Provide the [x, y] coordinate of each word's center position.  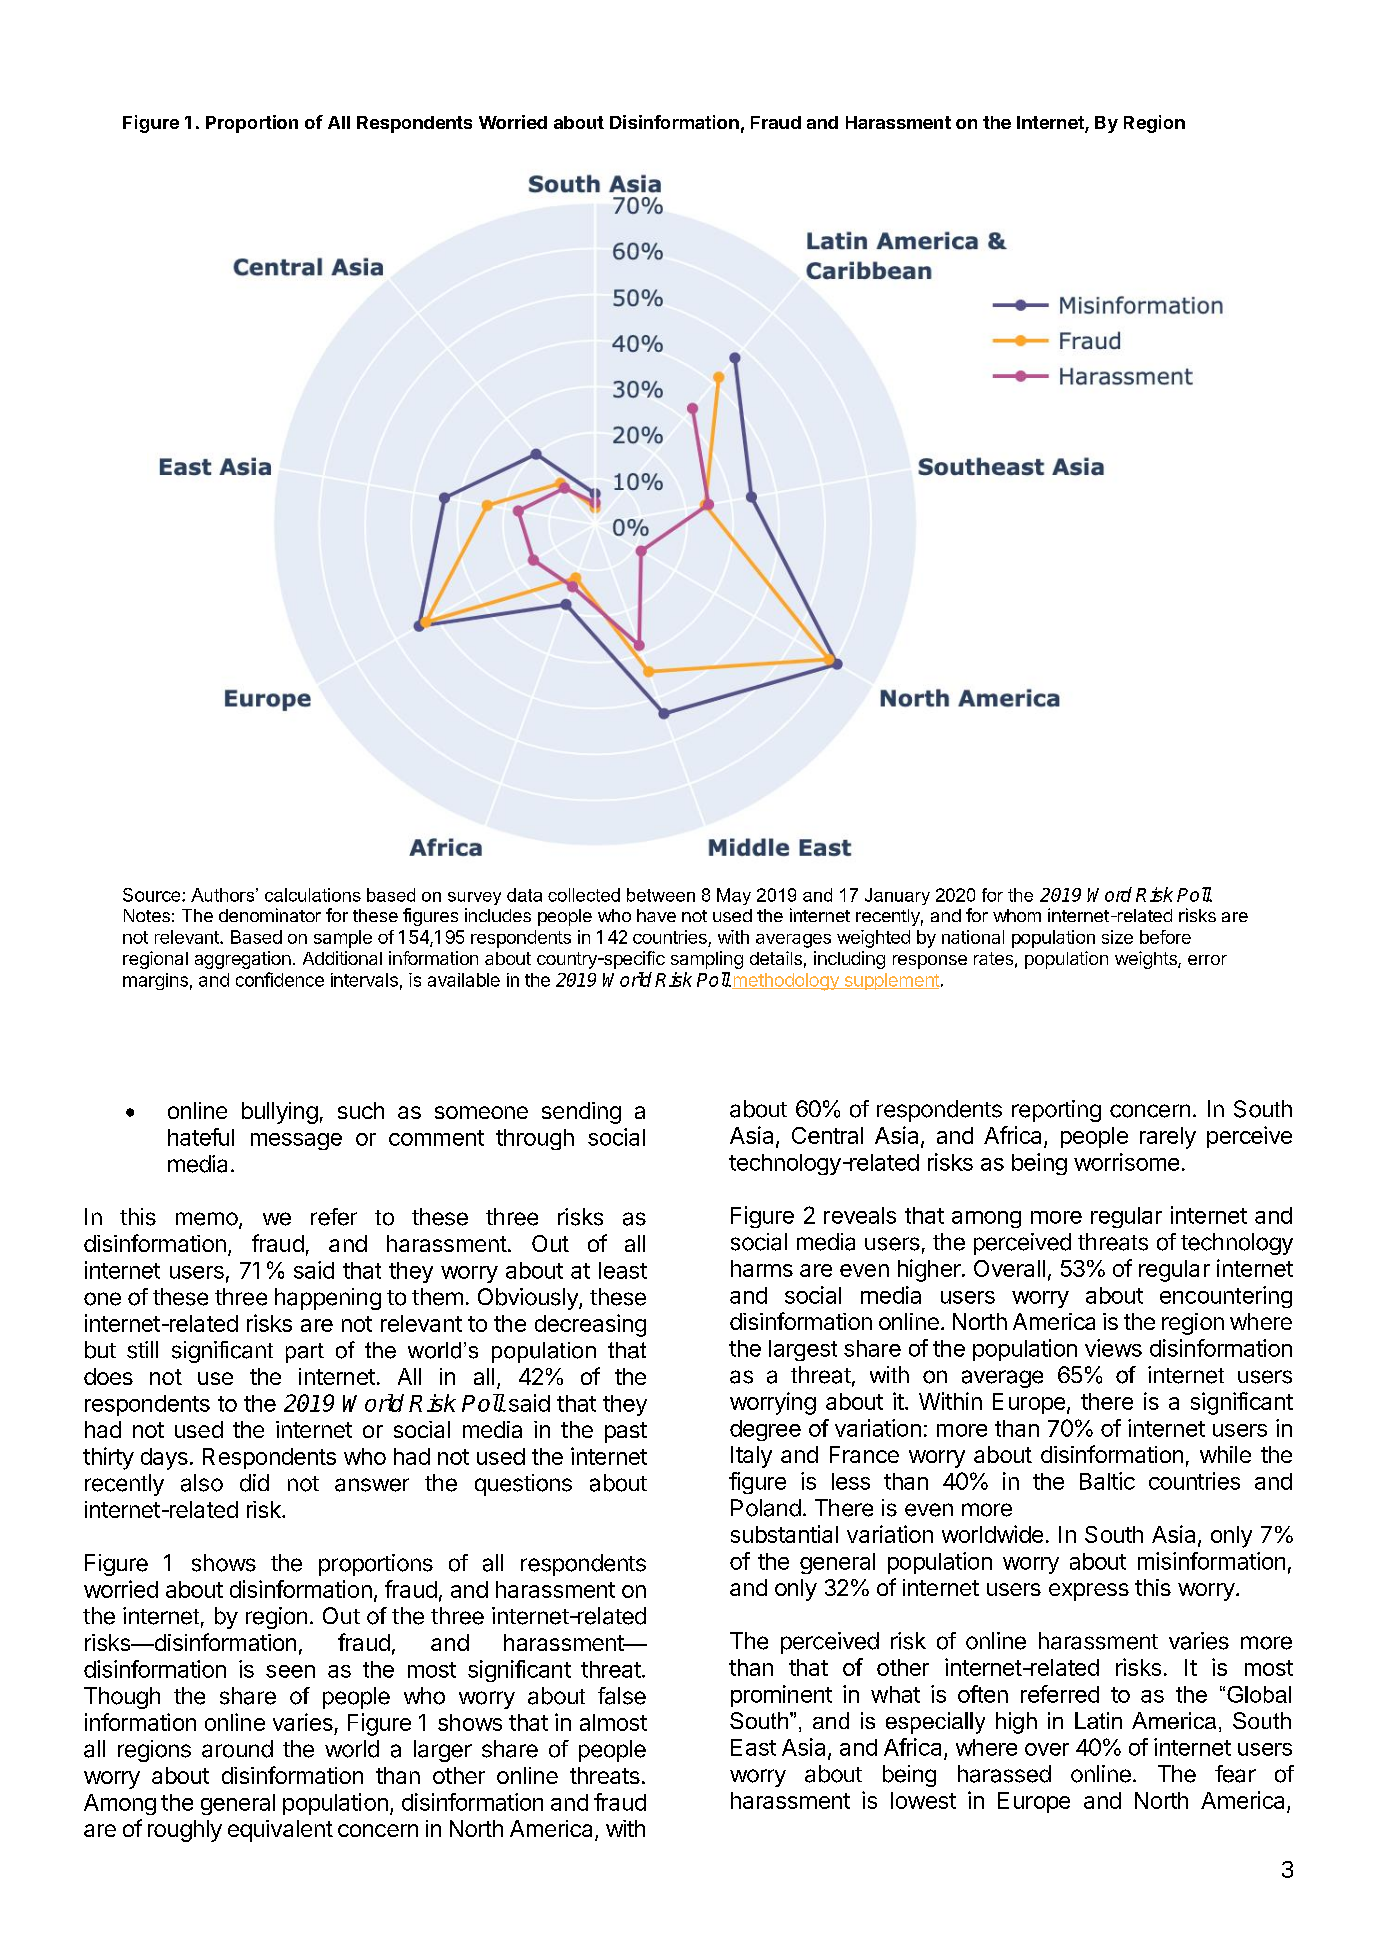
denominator [270, 915]
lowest [923, 1800]
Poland [766, 1508]
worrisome [1126, 1162]
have [656, 915]
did [254, 1483]
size [1117, 937]
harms [762, 1268]
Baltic [1107, 1481]
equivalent [280, 1831]
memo [207, 1219]
